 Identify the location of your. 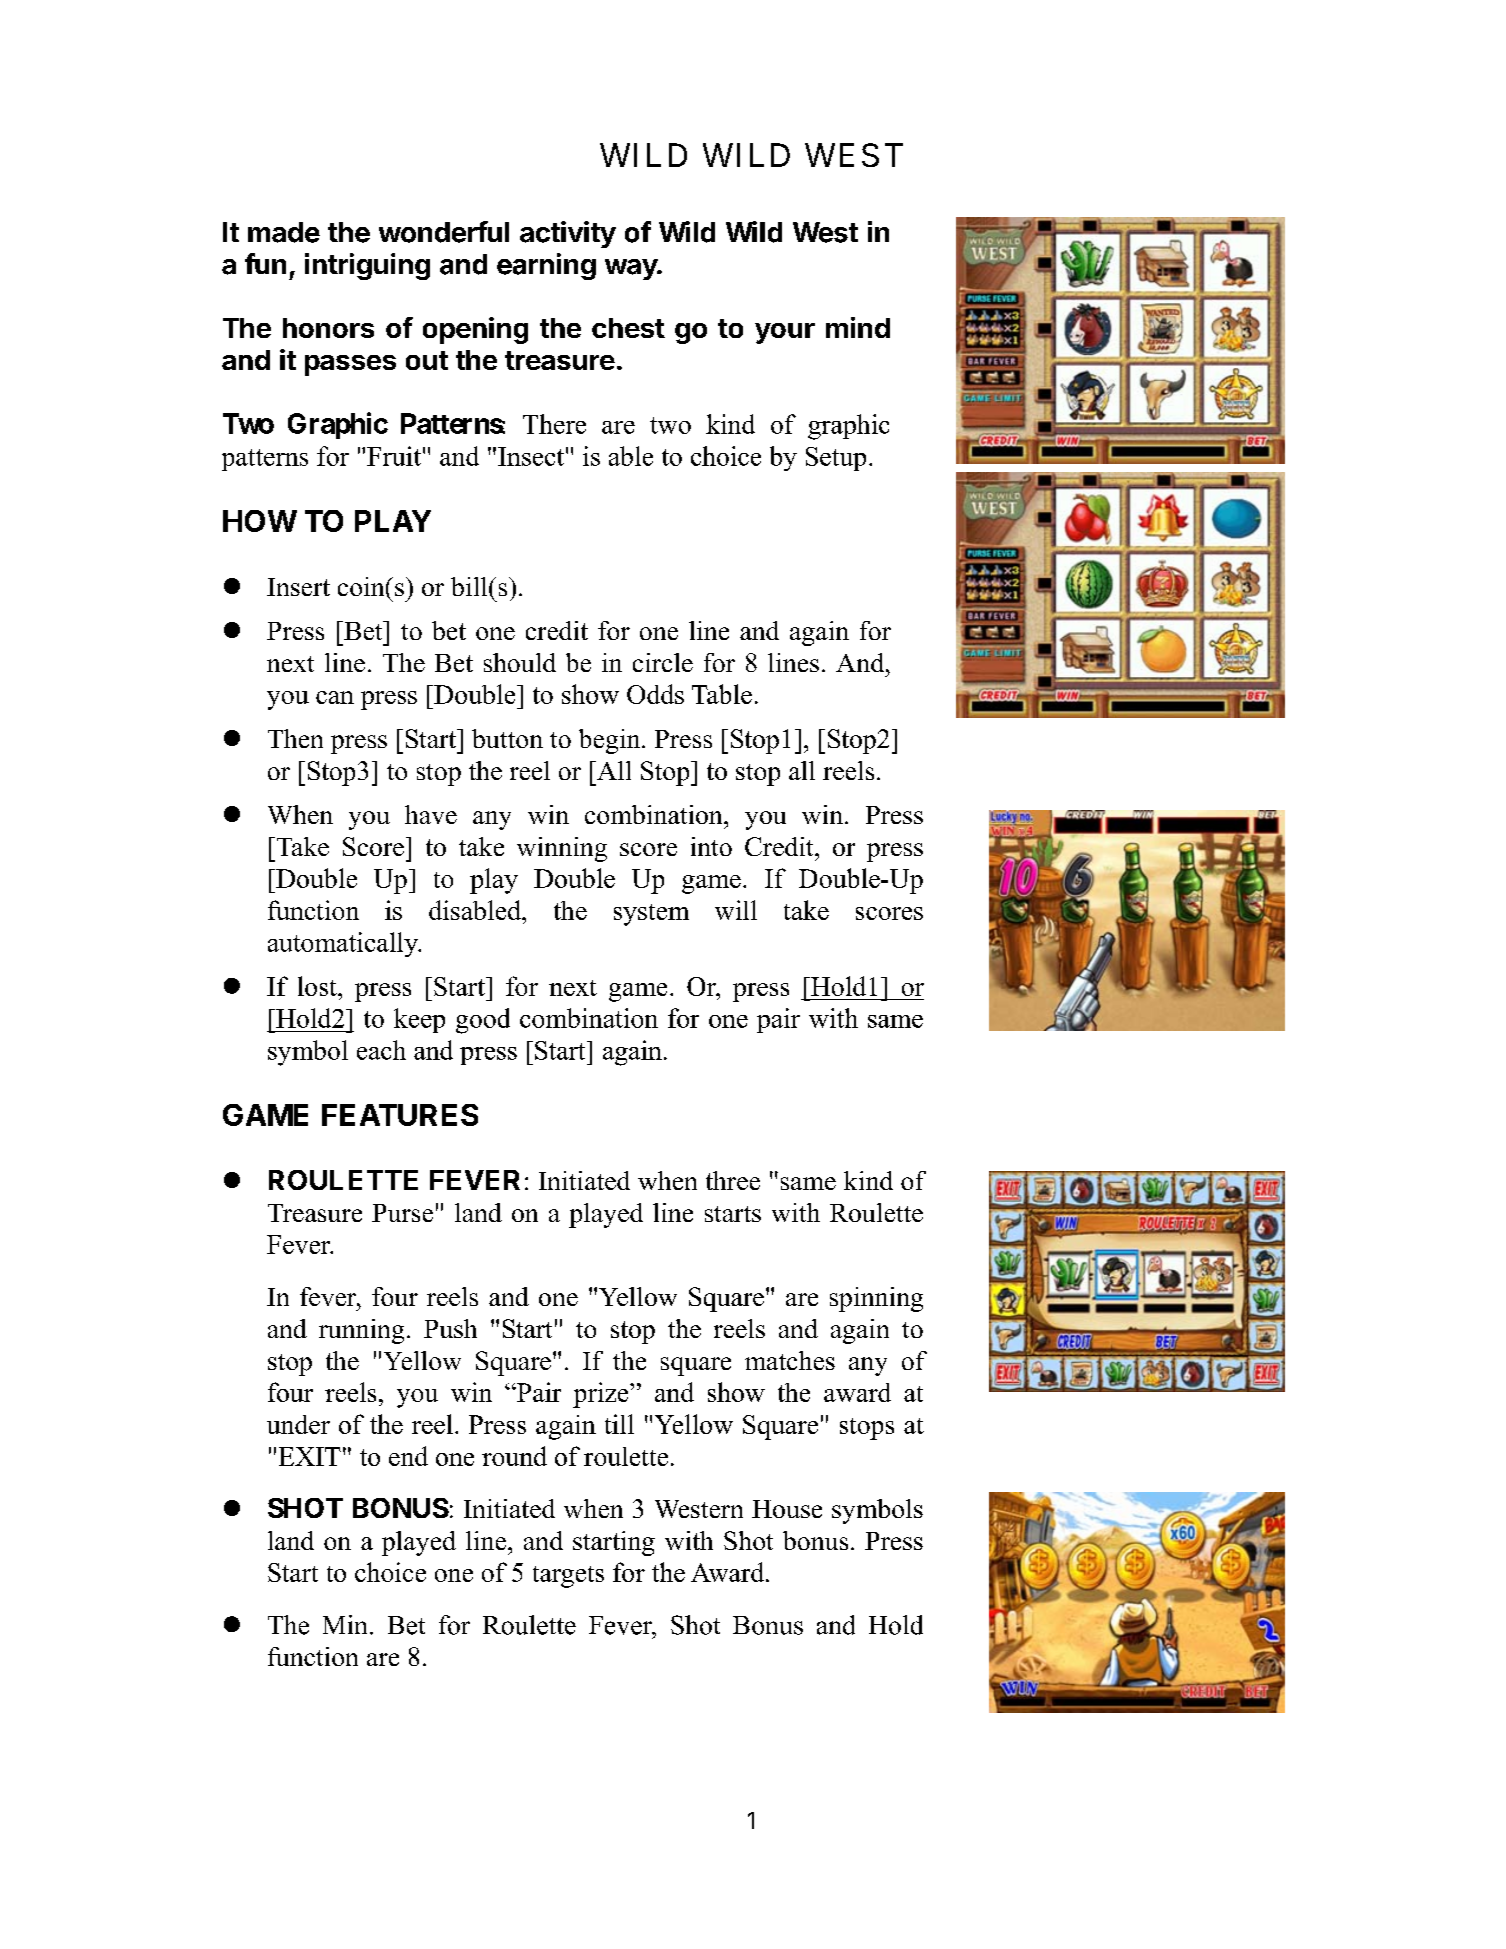
(785, 333).
